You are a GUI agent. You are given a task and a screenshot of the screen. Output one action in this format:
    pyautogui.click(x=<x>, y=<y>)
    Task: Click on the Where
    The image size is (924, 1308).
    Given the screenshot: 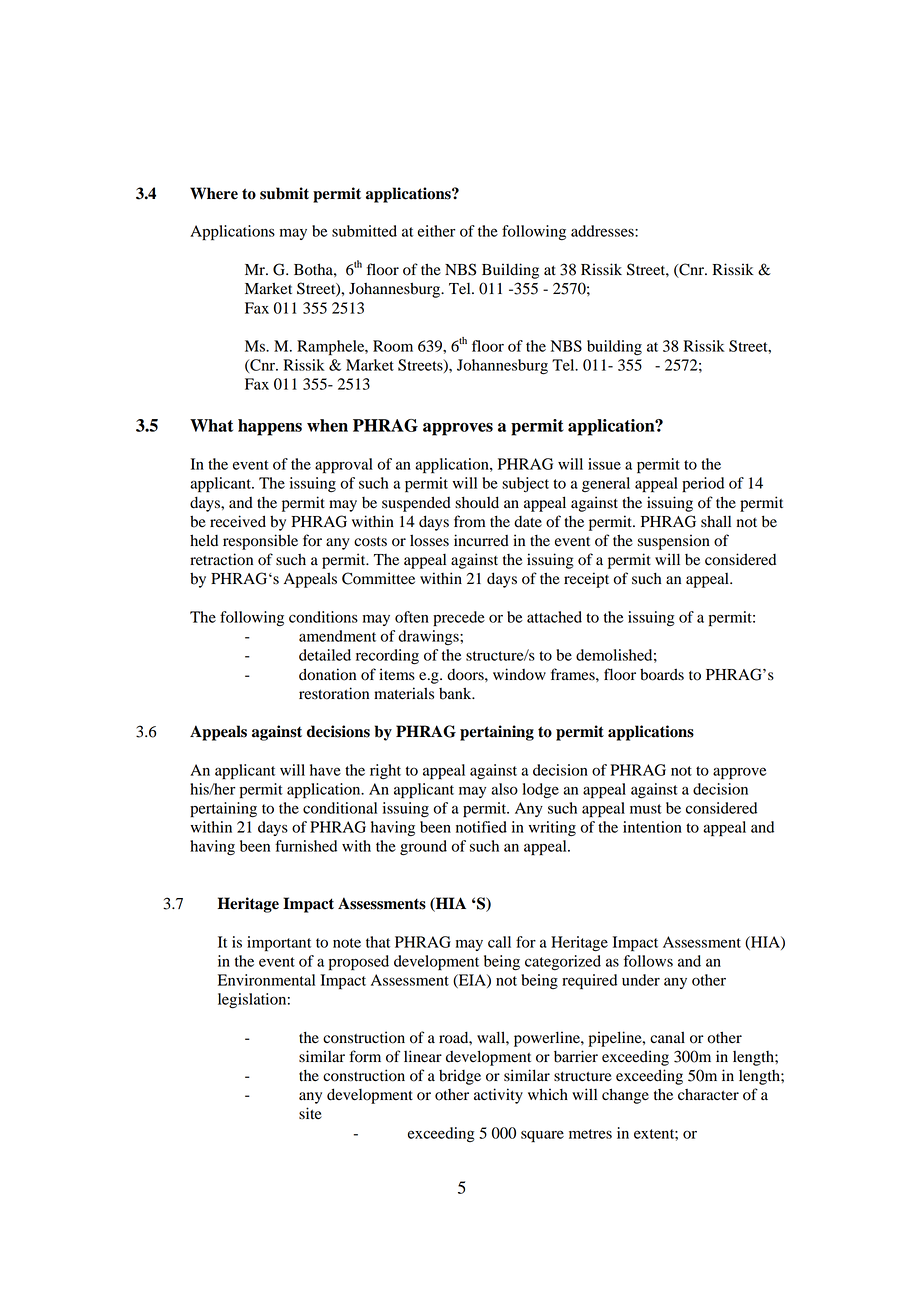 What is the action you would take?
    pyautogui.click(x=214, y=193)
